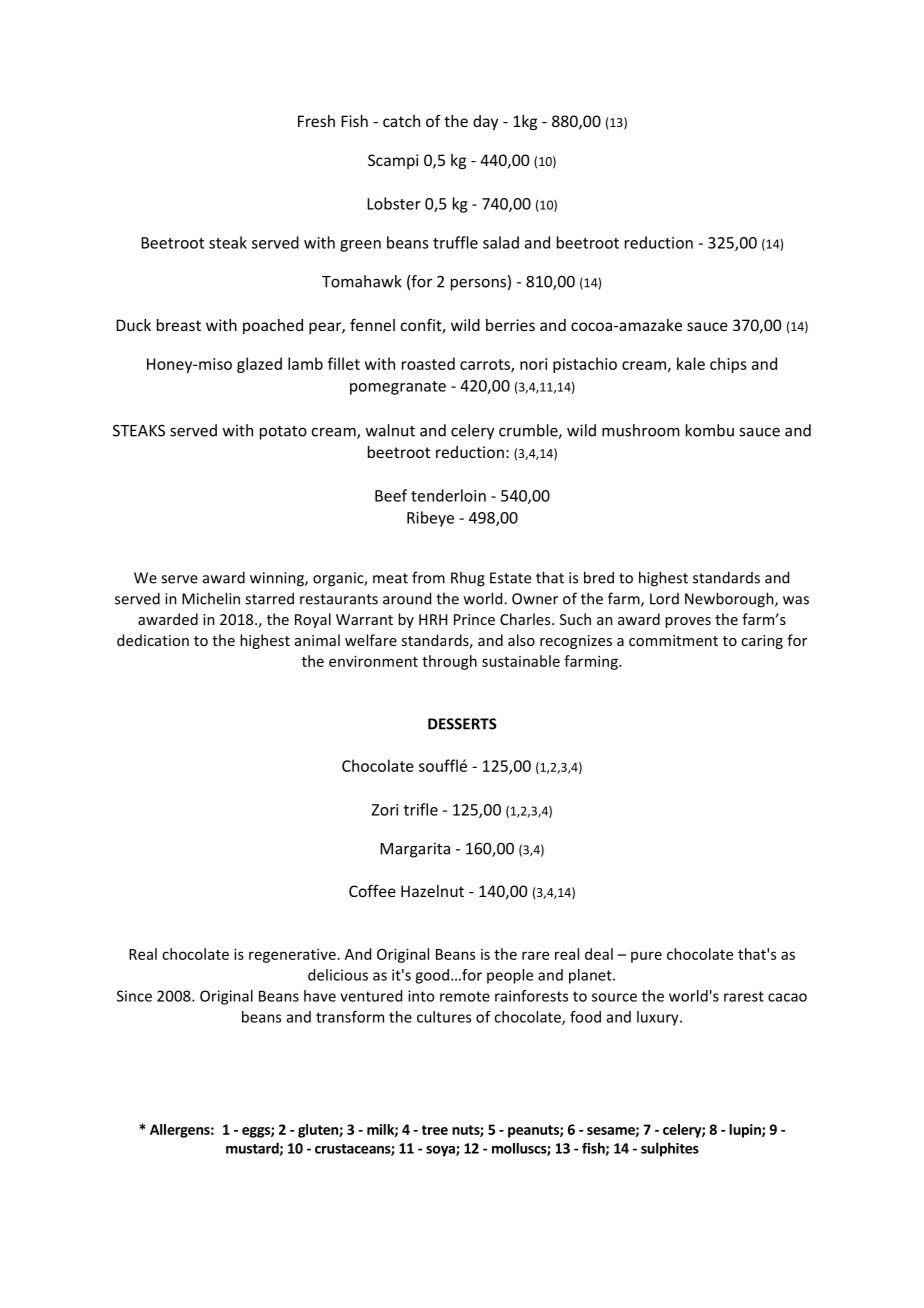 The width and height of the image is (924, 1308). What do you see at coordinates (474, 619) in the image?
I see `Prince` at bounding box center [474, 619].
